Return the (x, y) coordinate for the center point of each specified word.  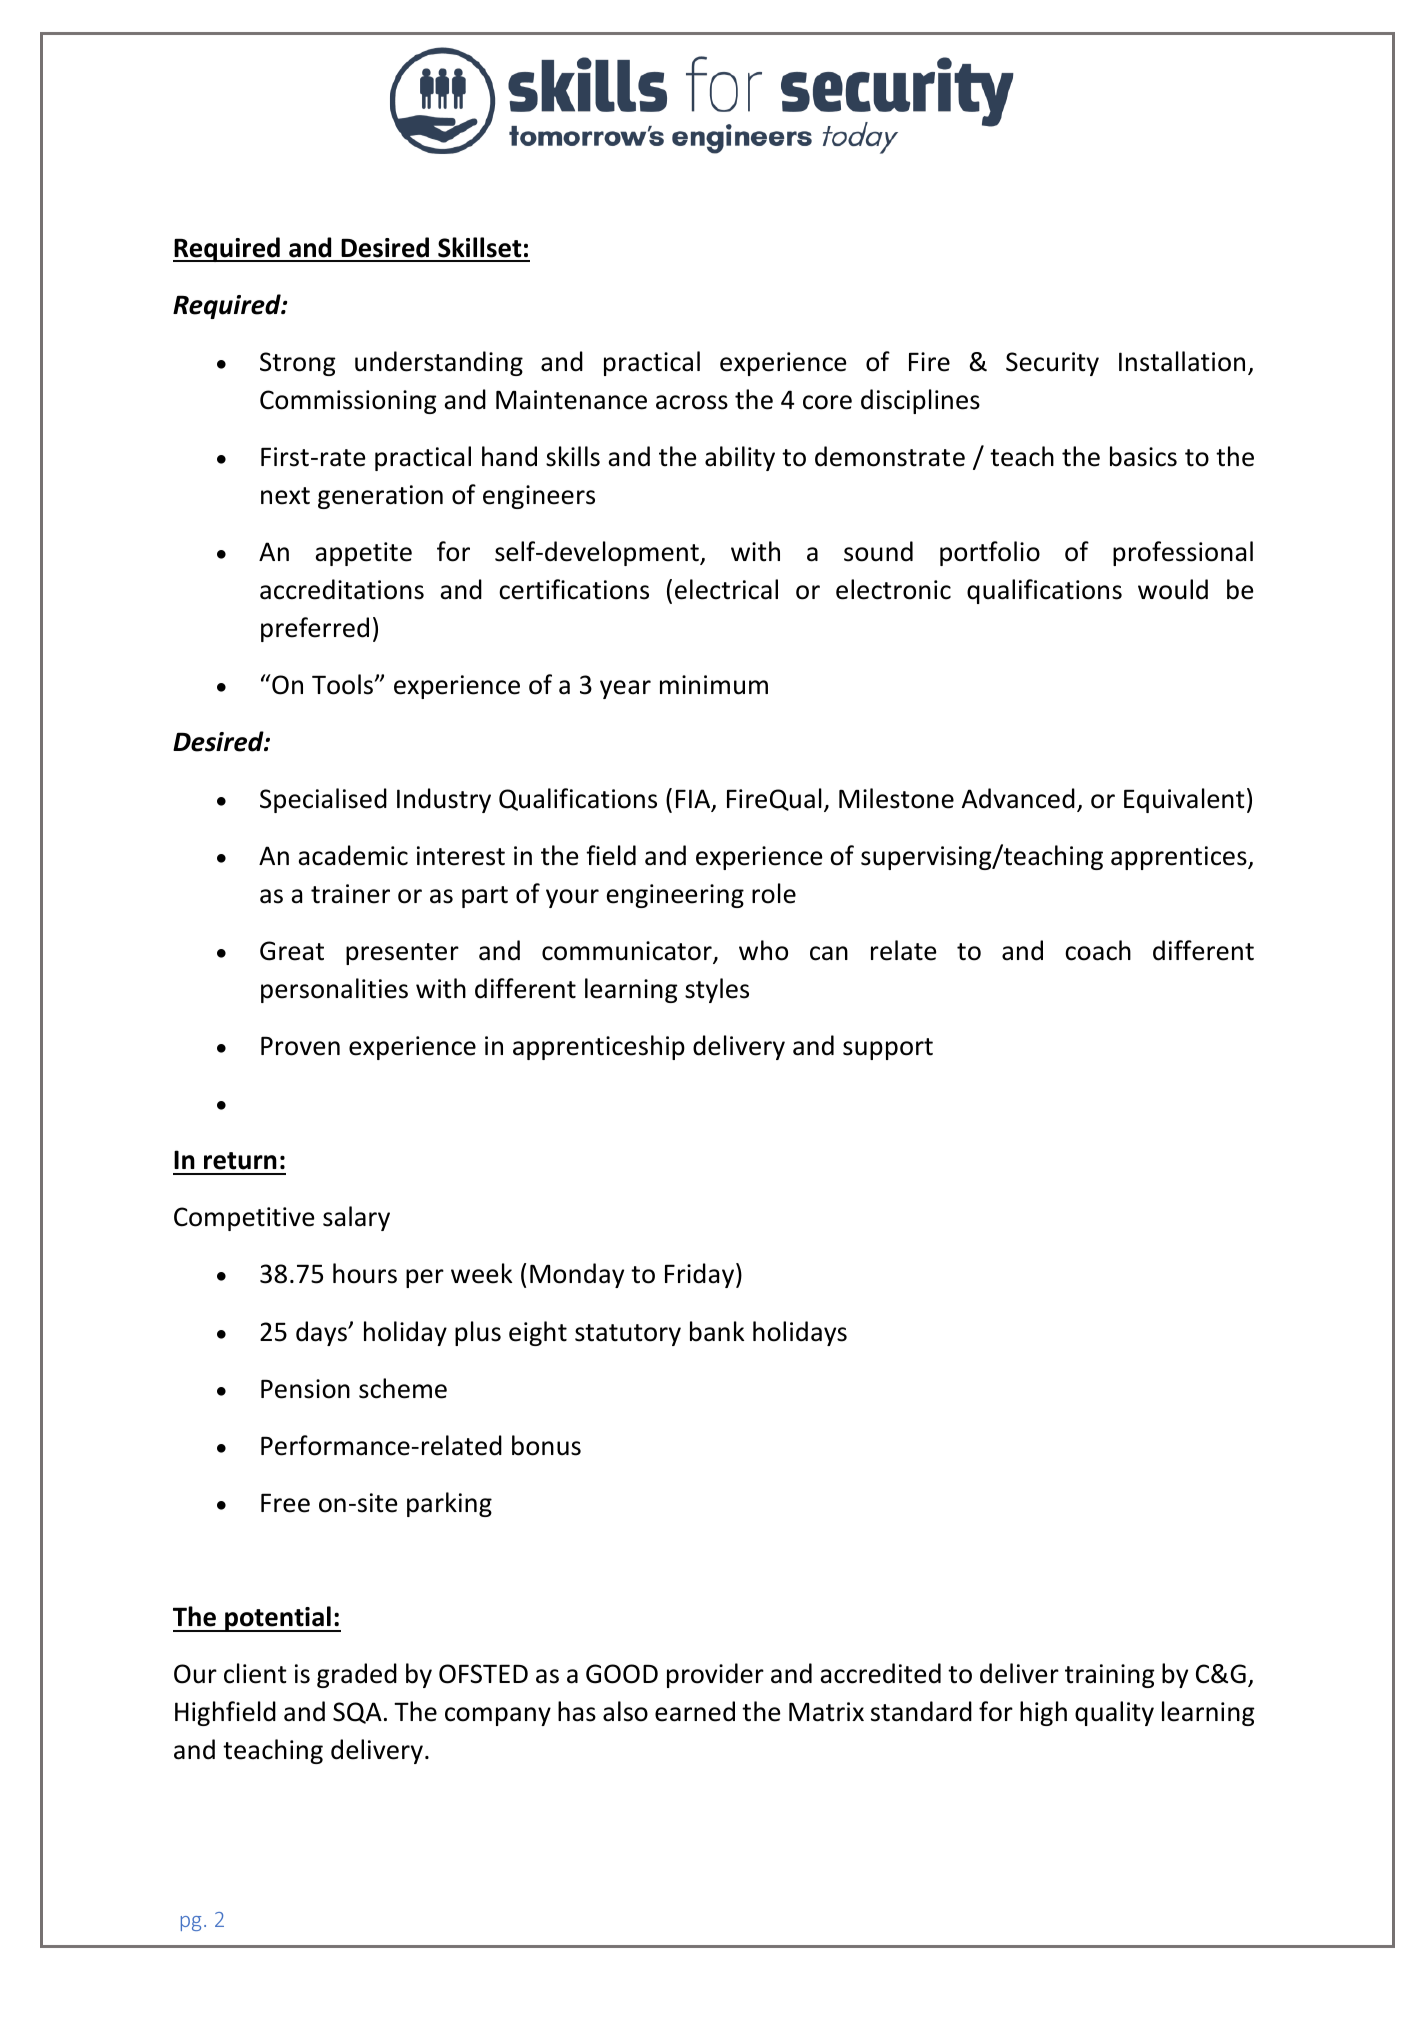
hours (365, 1273)
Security (1052, 364)
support (888, 1049)
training (1110, 1676)
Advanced (1018, 798)
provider (715, 1675)
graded (357, 1675)
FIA (694, 800)
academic (353, 855)
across (692, 402)
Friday (701, 1275)
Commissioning (348, 402)
